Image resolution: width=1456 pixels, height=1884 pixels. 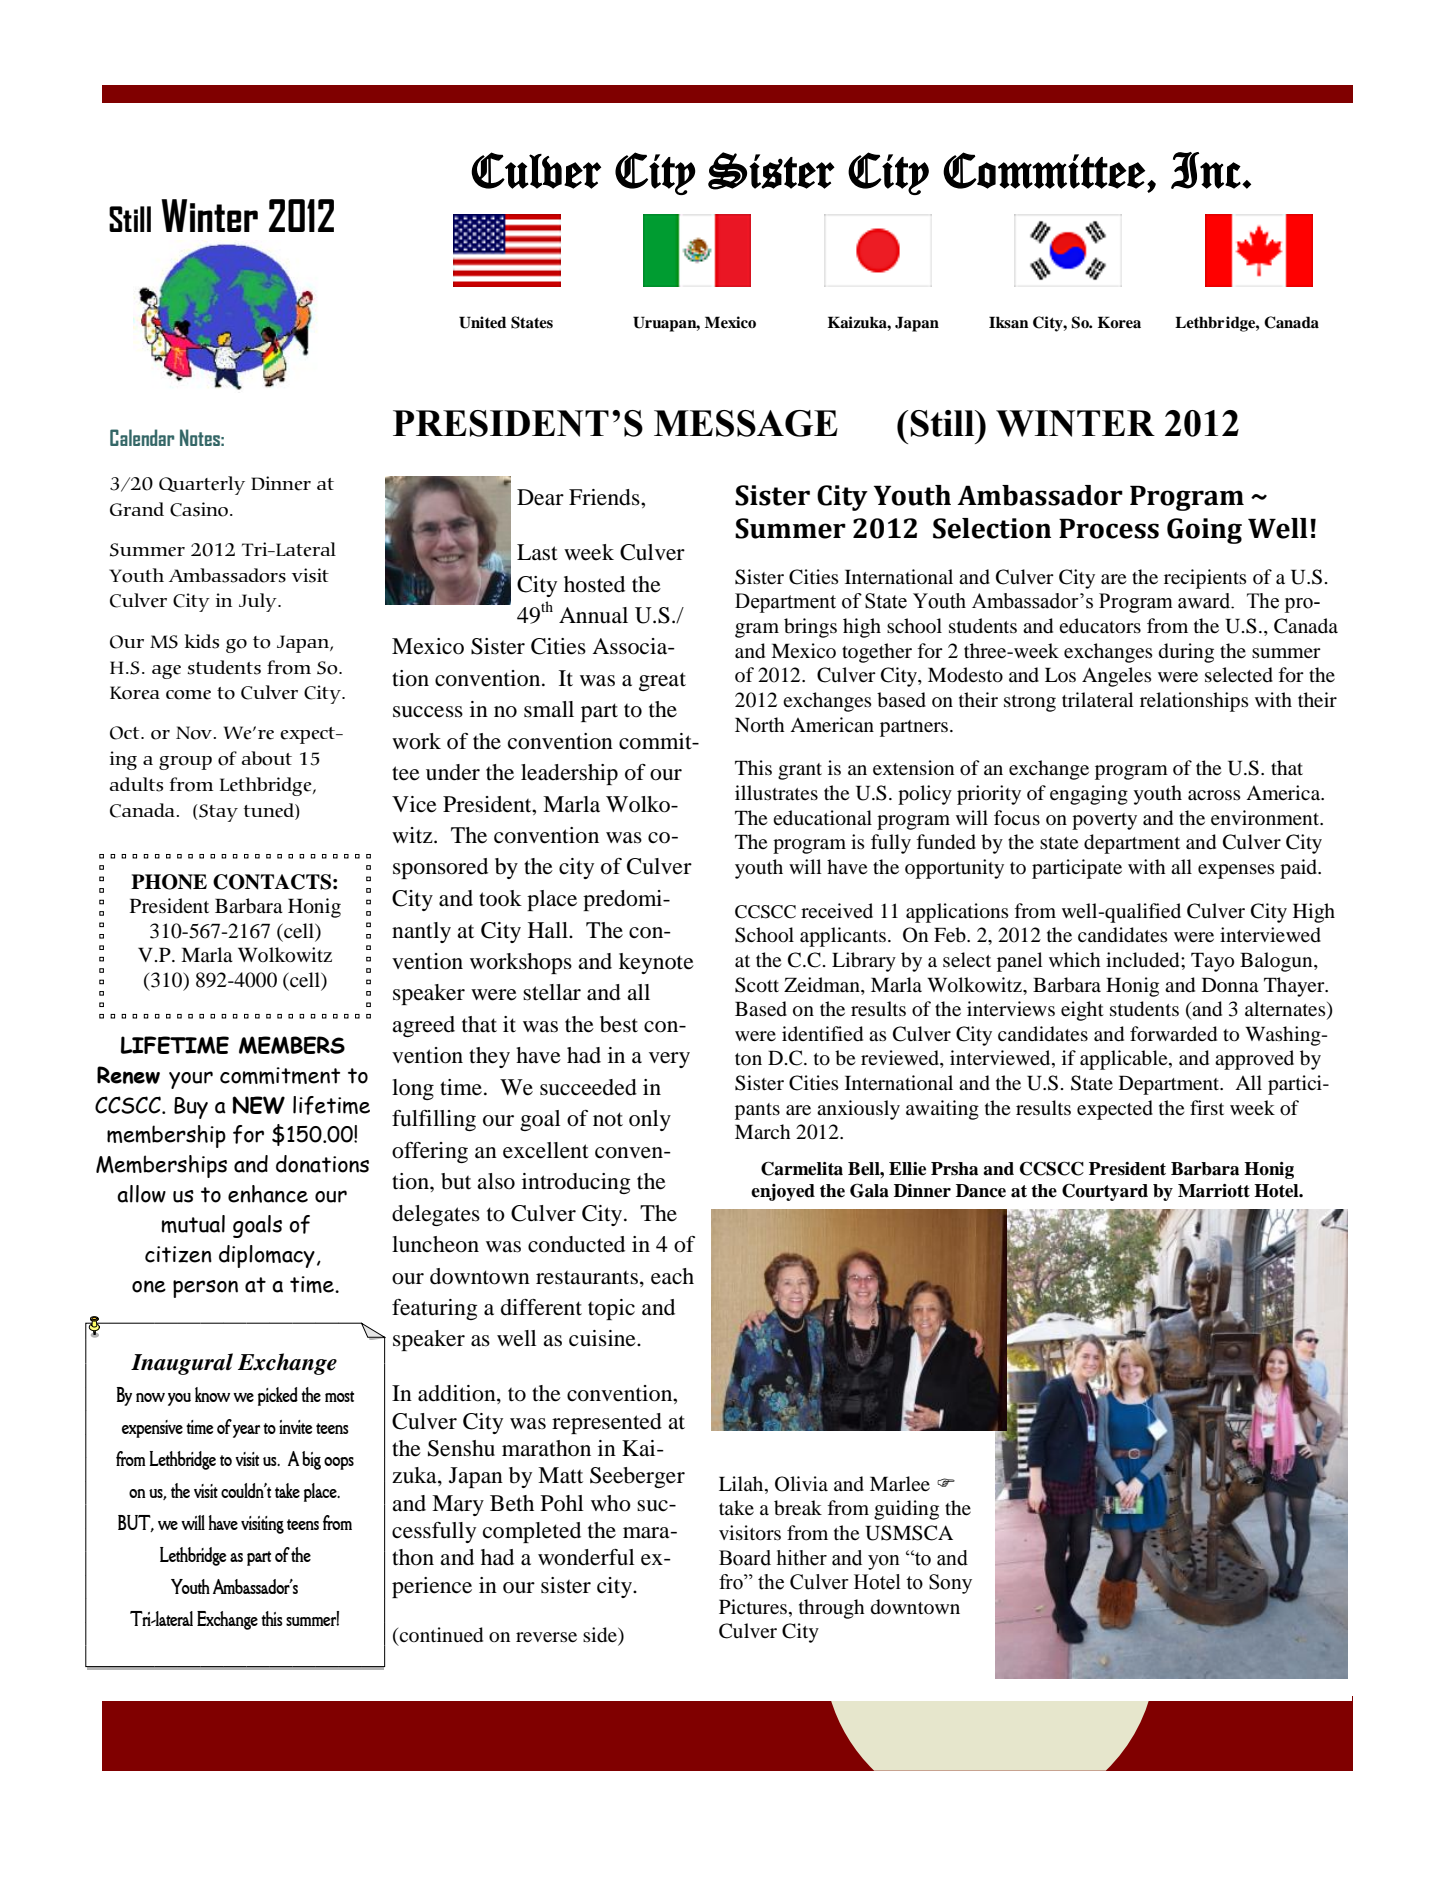 I want to click on MESSAGE, so click(x=746, y=423).
